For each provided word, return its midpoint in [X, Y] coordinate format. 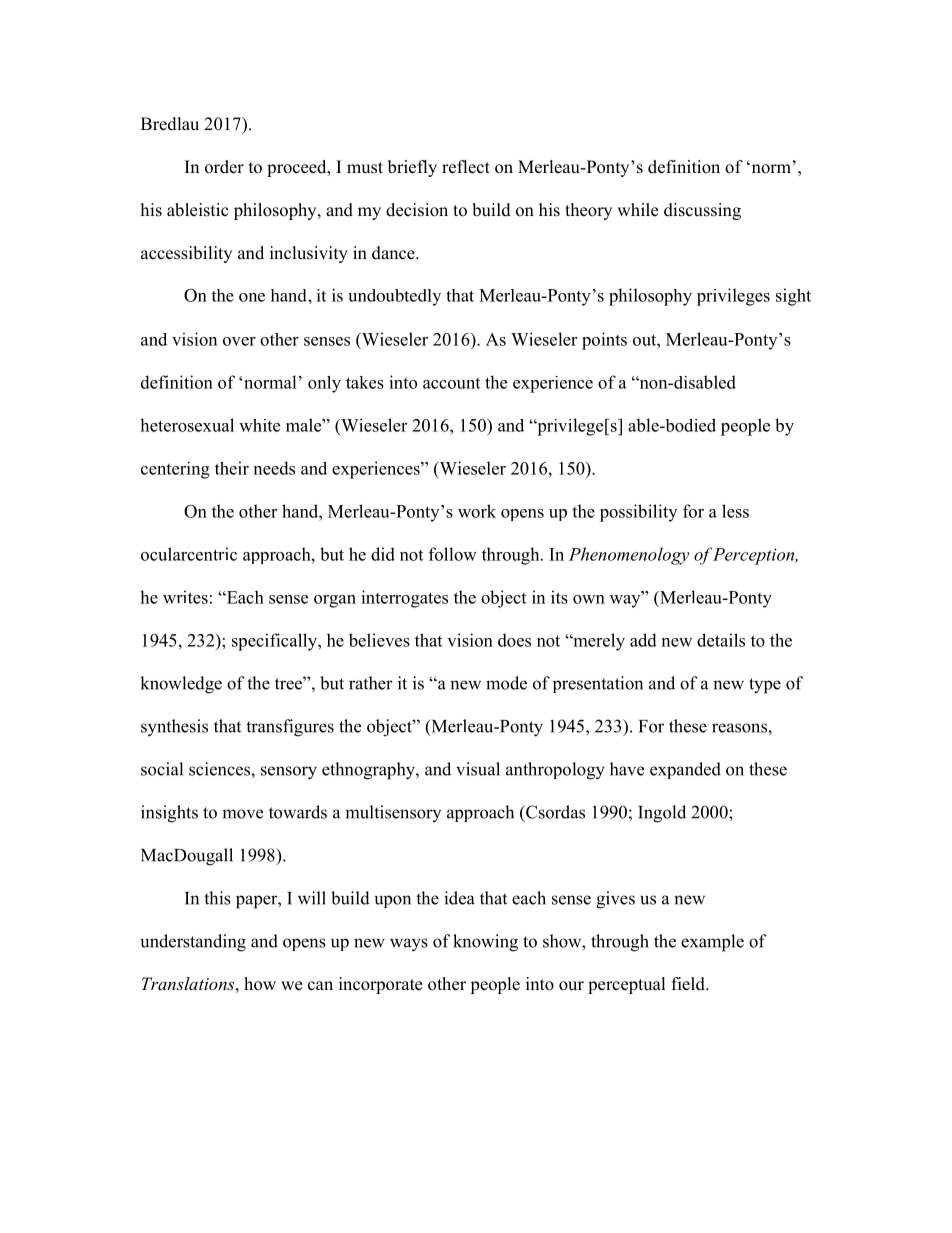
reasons [740, 728]
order [224, 167]
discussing [702, 211]
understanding [193, 943]
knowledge [181, 685]
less [735, 511]
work [477, 511]
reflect [466, 167]
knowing [485, 943]
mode [506, 683]
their [232, 468]
